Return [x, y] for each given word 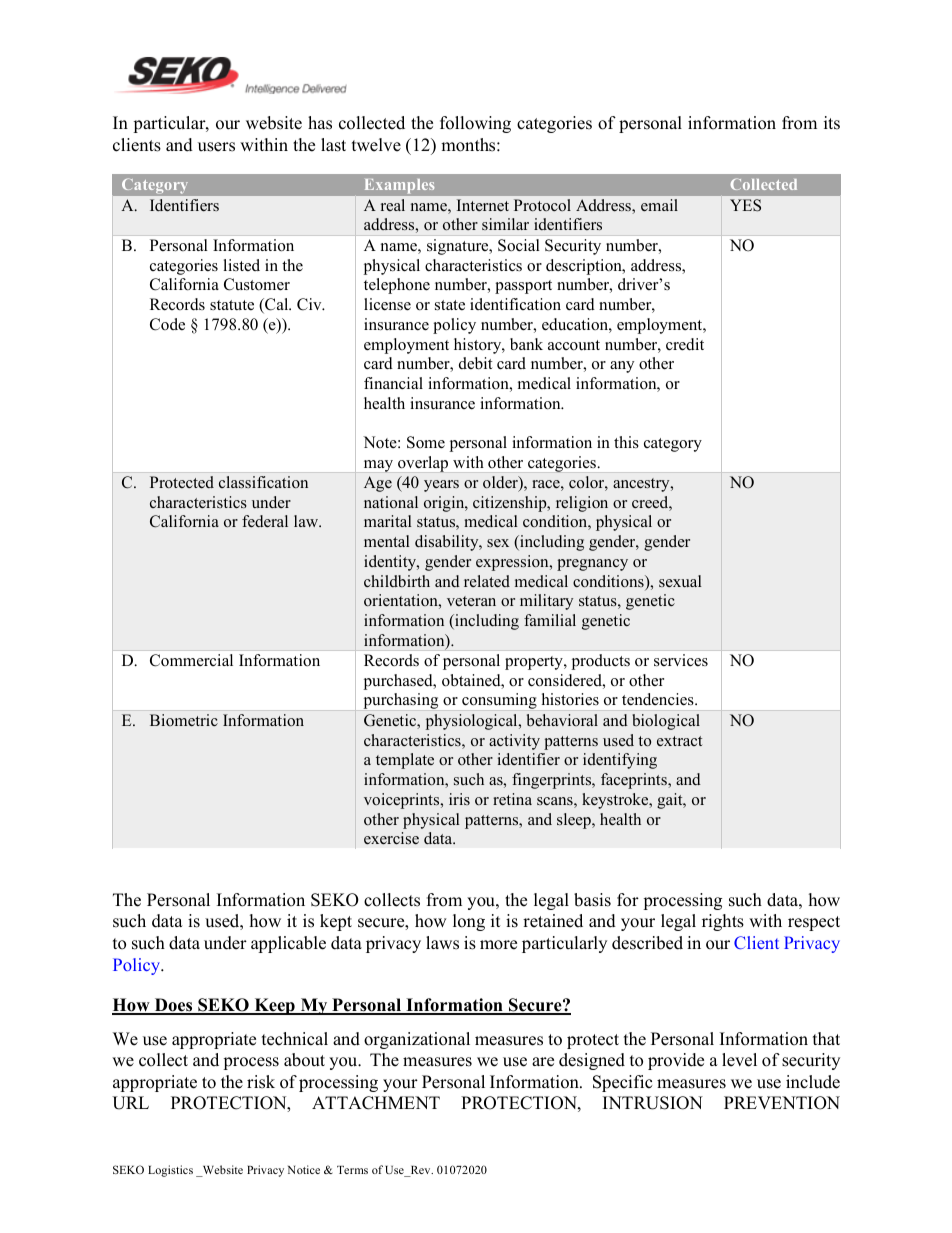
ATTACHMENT [376, 1103]
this [626, 442]
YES [745, 205]
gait [671, 801]
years [441, 486]
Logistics [170, 1171]
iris [459, 799]
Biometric [184, 720]
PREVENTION [782, 1103]
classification [263, 482]
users [216, 147]
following [475, 124]
